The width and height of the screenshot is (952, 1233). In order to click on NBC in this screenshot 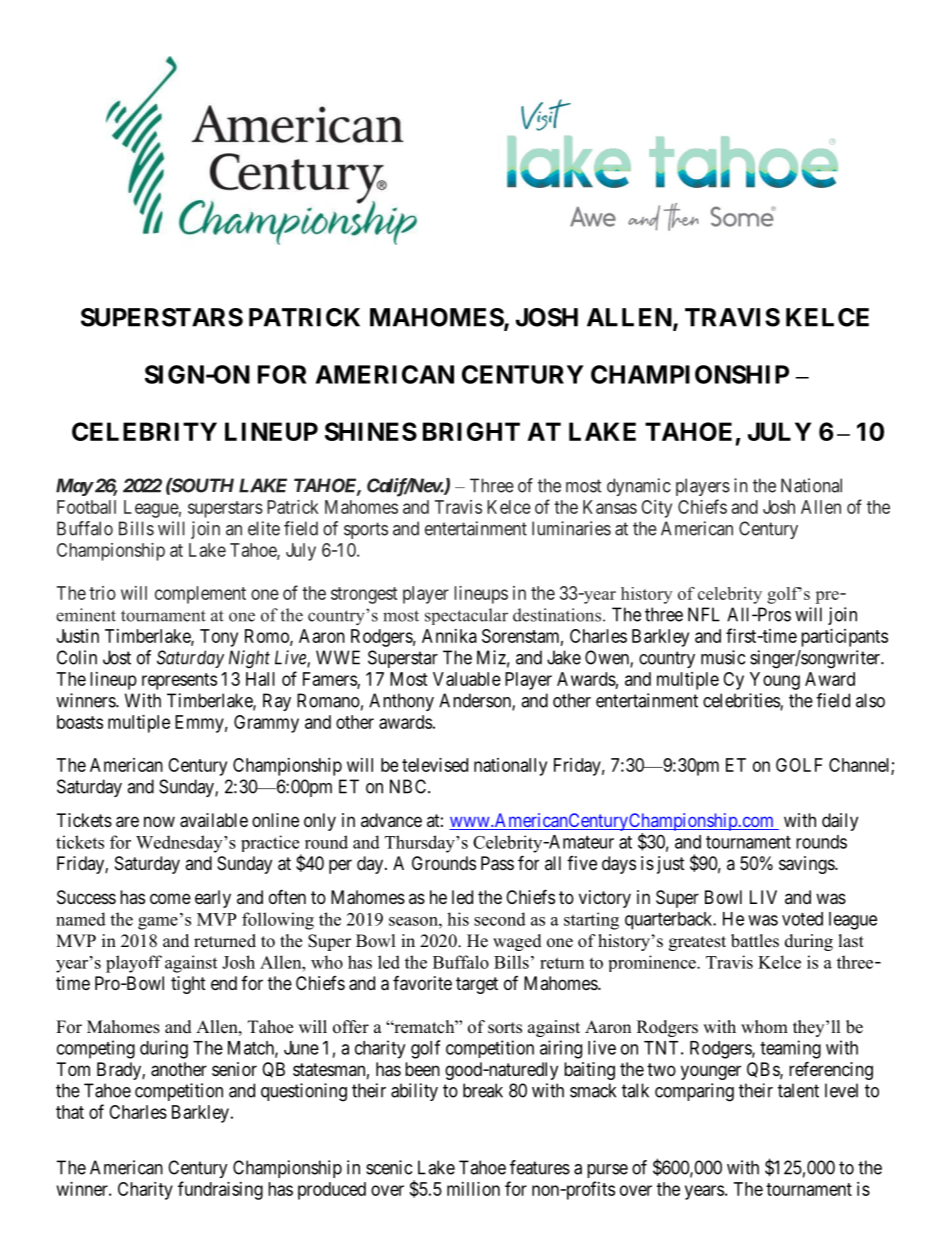, I will do `click(409, 786)`.
